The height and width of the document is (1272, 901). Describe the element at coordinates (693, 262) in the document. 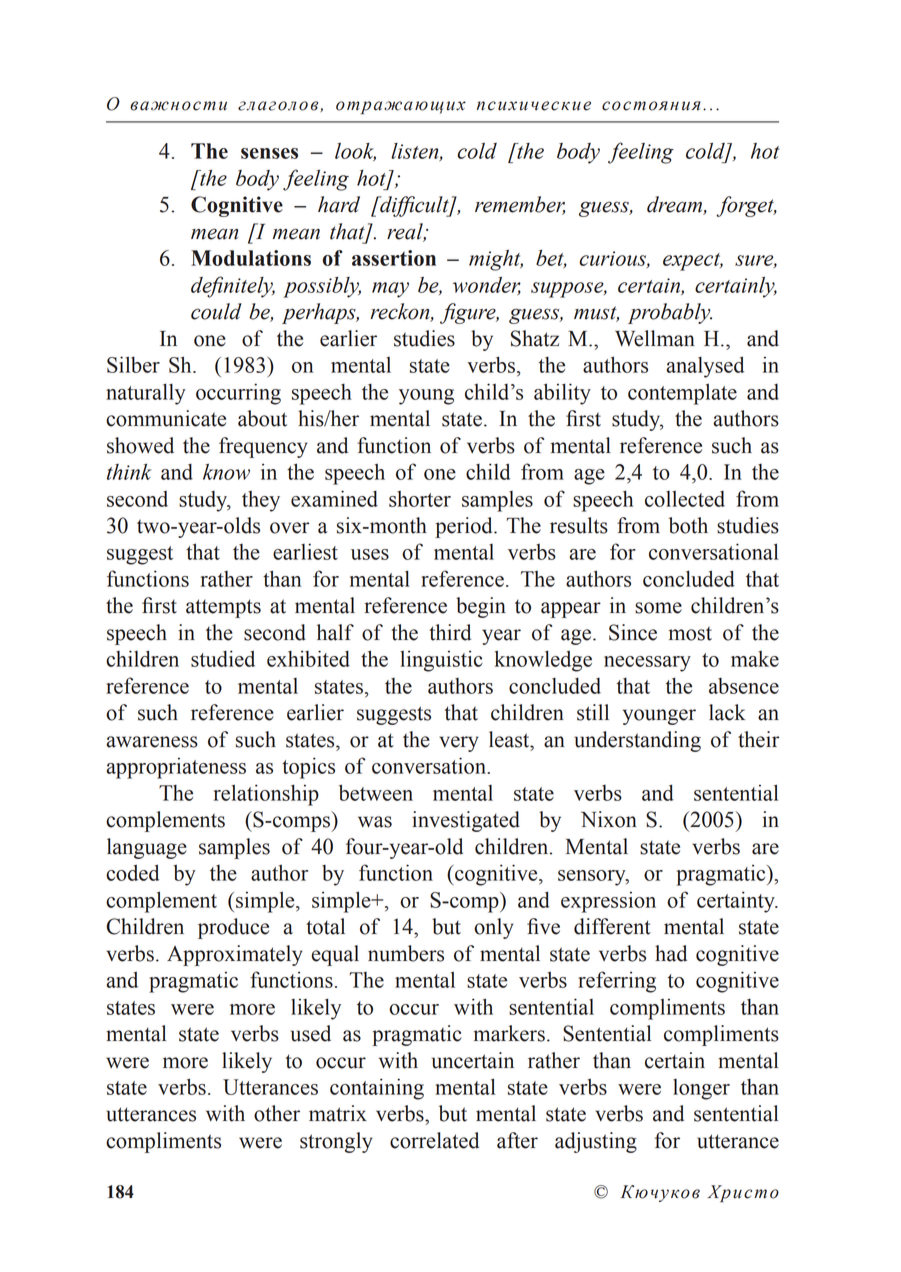

I see `expect` at that location.
